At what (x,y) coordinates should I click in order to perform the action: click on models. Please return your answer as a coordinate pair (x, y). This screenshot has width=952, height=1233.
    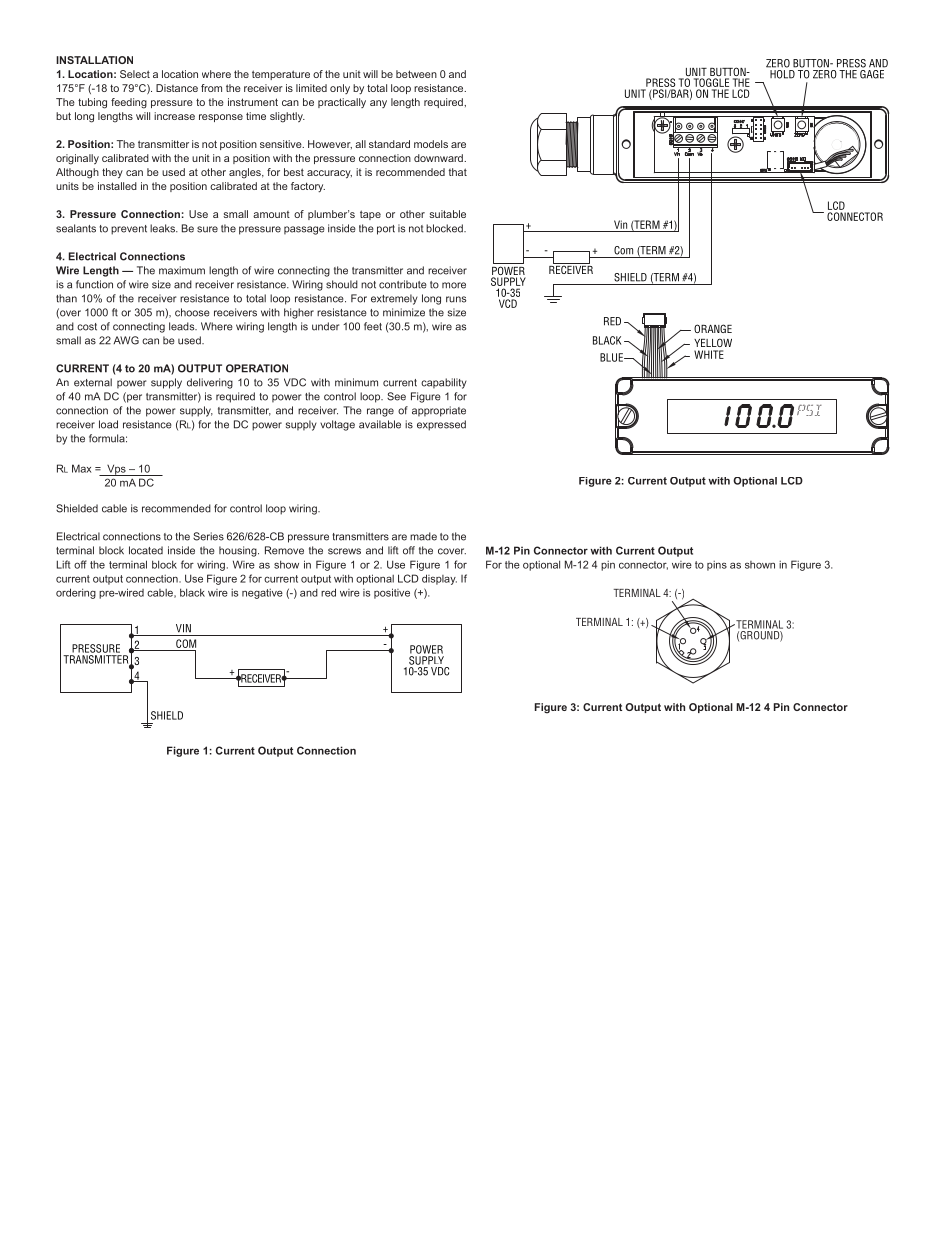
    Looking at the image, I should click on (431, 144).
